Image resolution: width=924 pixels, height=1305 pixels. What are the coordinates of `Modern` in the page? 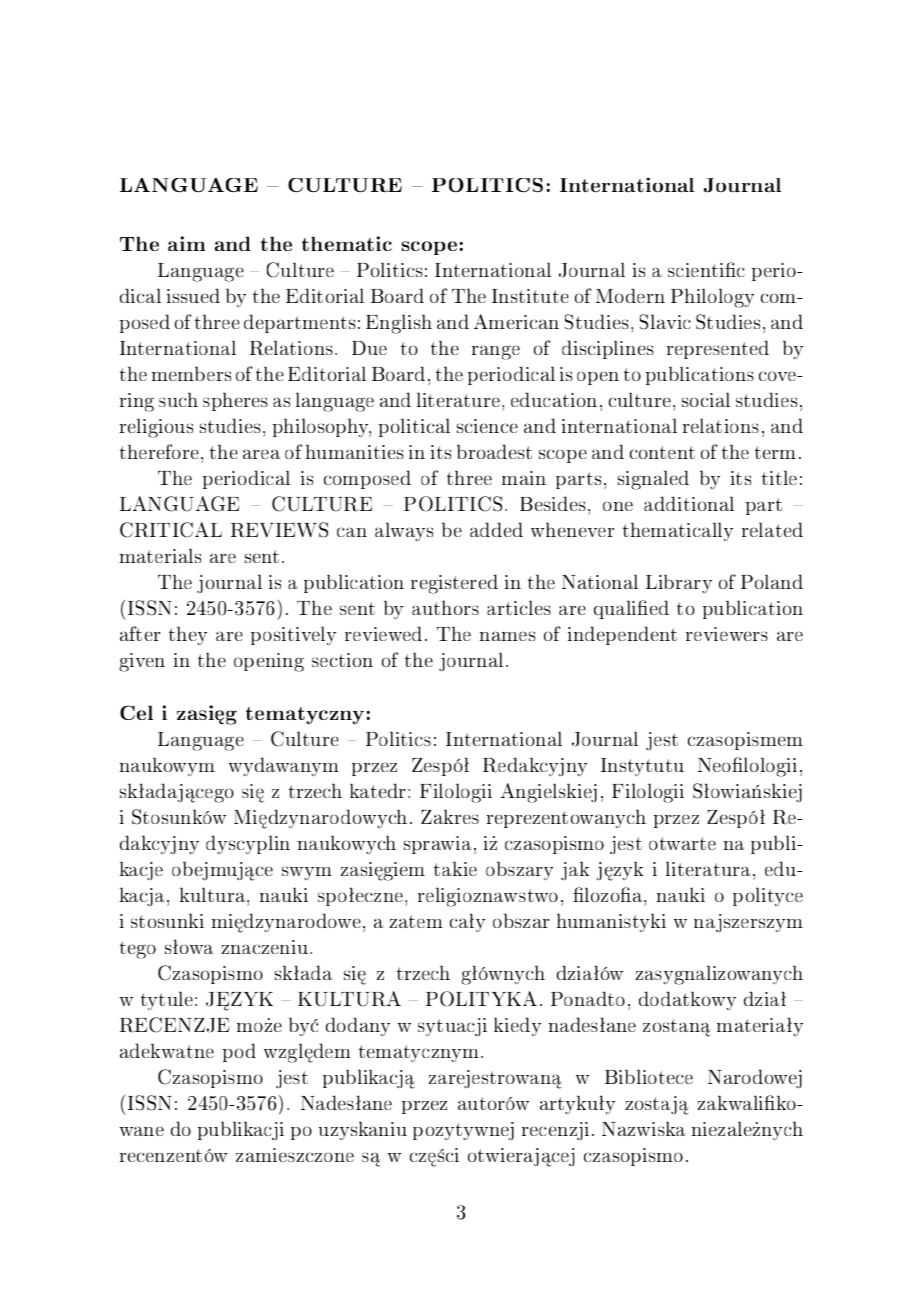 It's located at (630, 295).
